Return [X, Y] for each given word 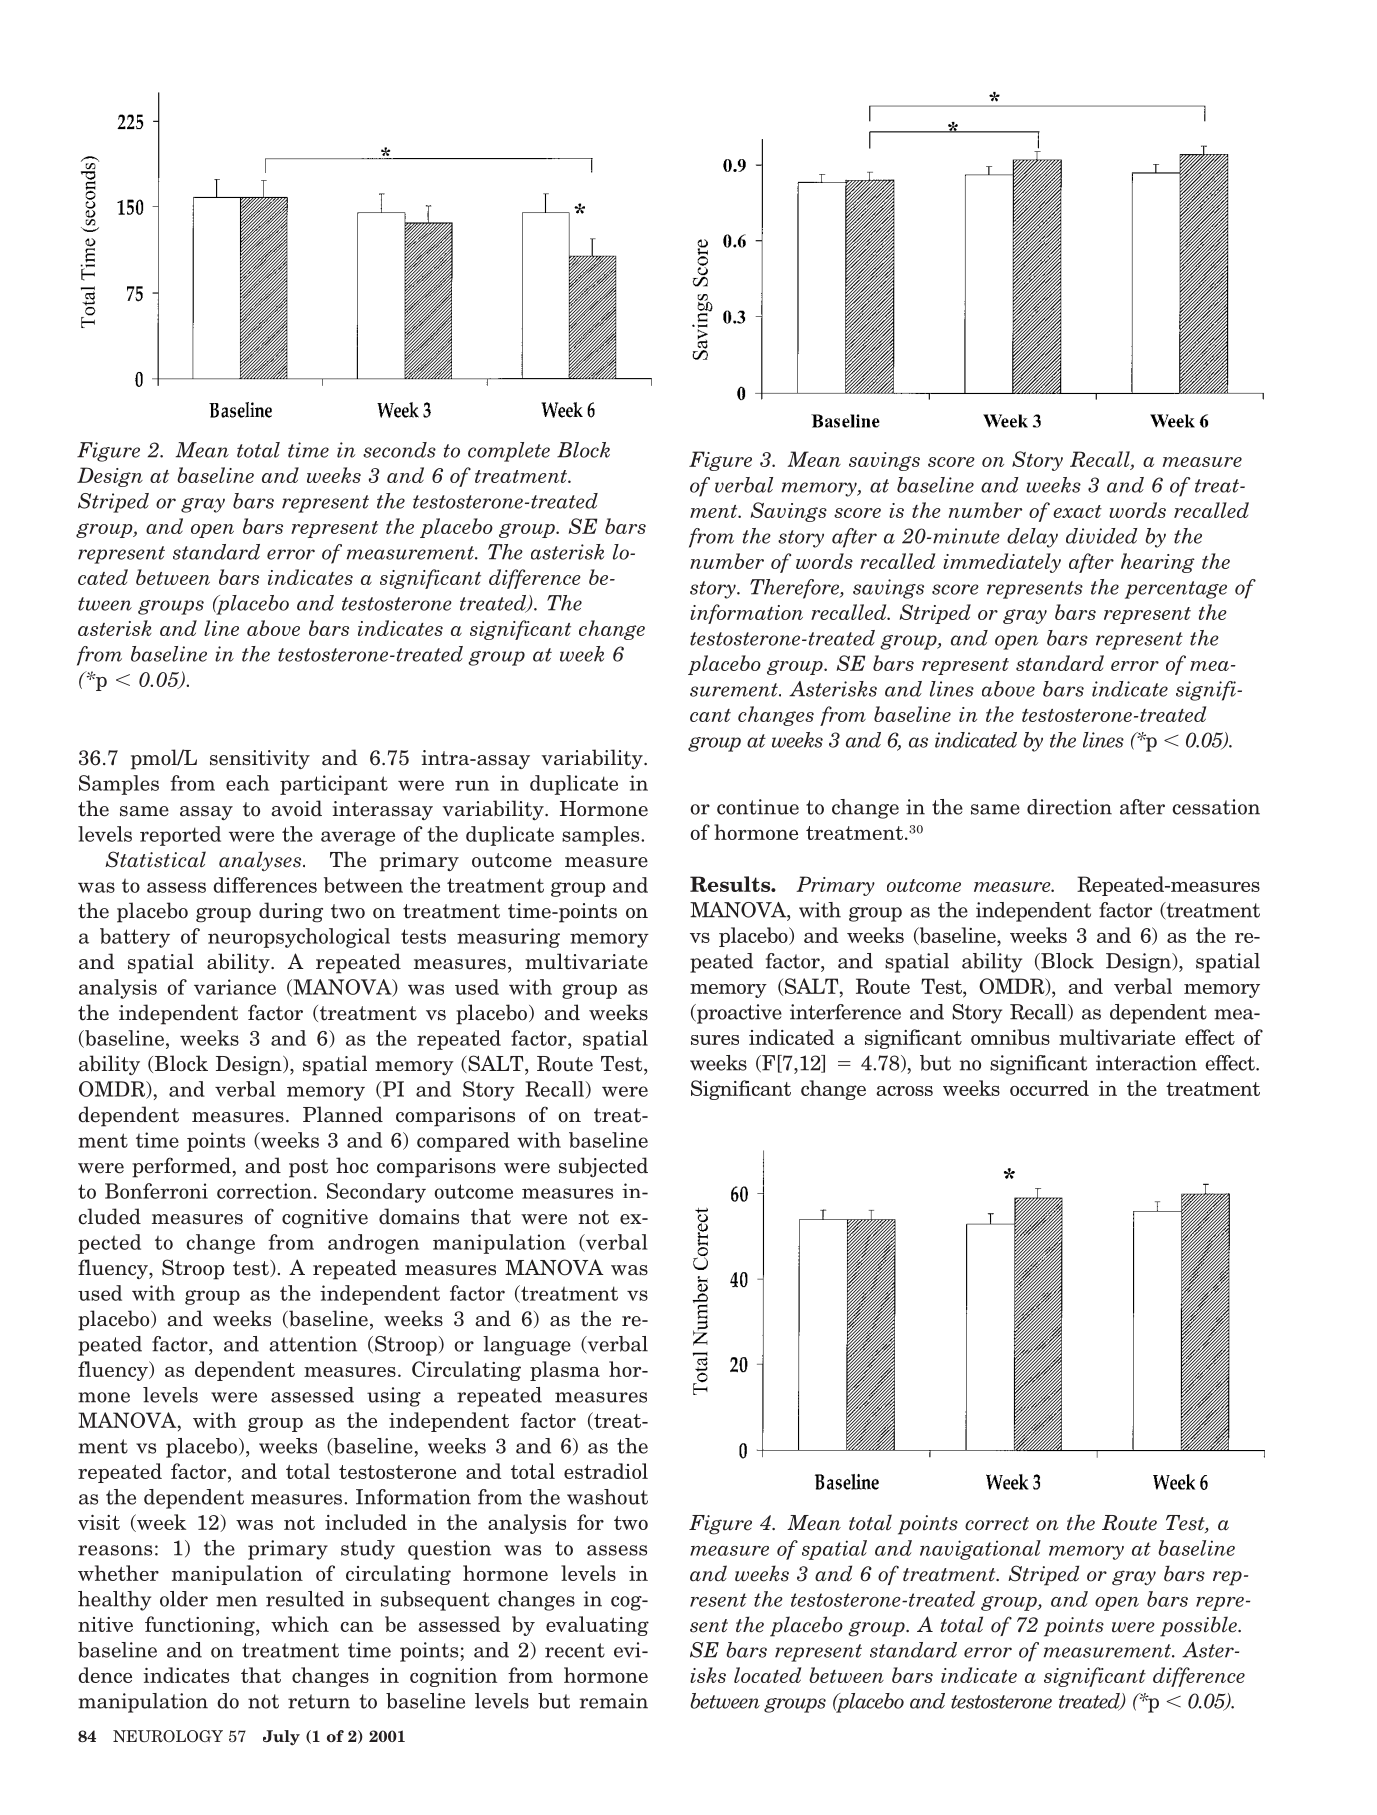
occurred [1049, 1088]
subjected [603, 1167]
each [247, 783]
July [281, 1738]
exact [1077, 511]
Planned [343, 1114]
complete [509, 452]
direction [1069, 807]
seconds [399, 450]
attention [313, 1344]
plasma [565, 1371]
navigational [980, 1550]
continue [758, 807]
